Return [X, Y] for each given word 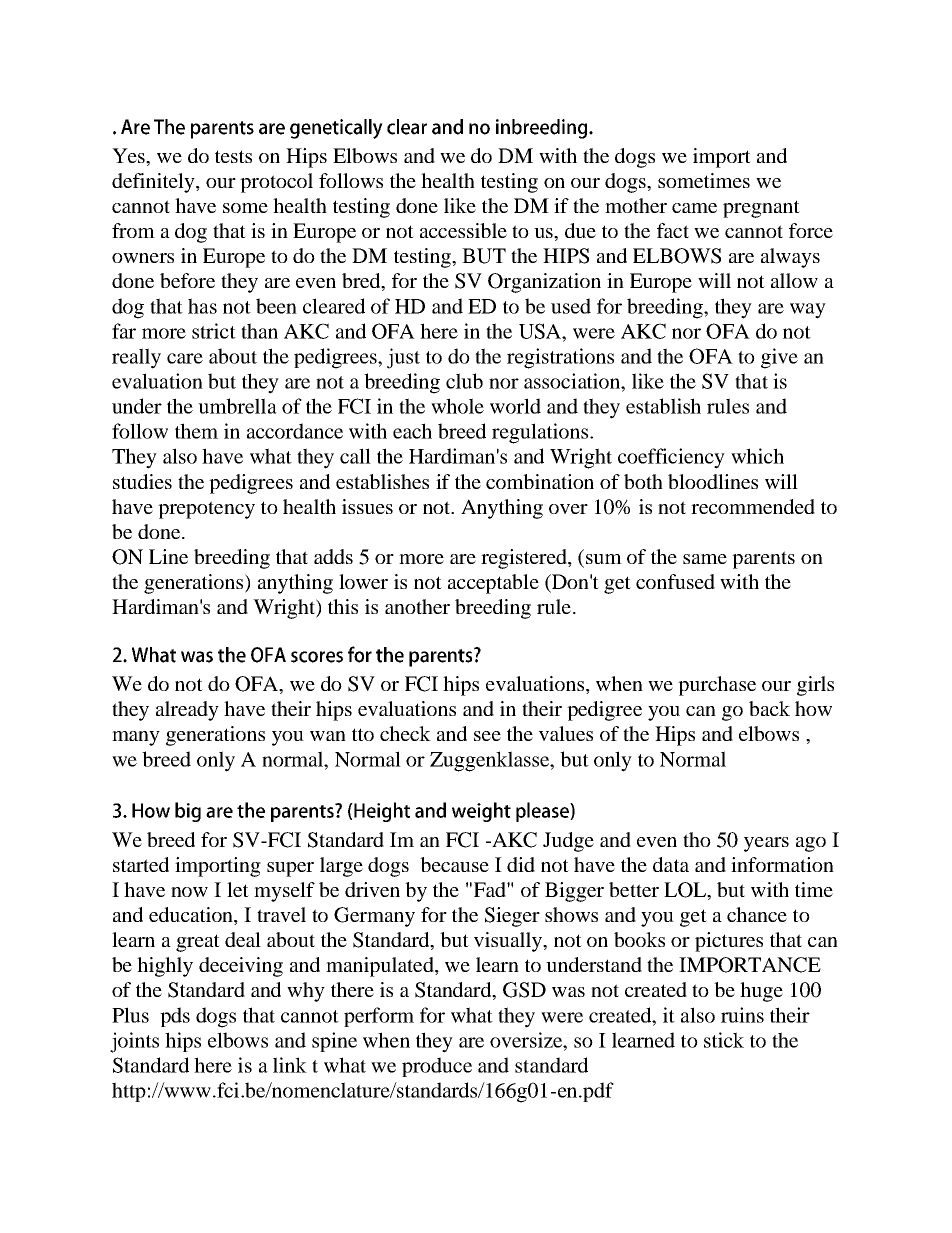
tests [233, 156]
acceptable [493, 584]
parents [763, 560]
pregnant [761, 209]
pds [175, 1017]
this [343, 606]
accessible [463, 230]
